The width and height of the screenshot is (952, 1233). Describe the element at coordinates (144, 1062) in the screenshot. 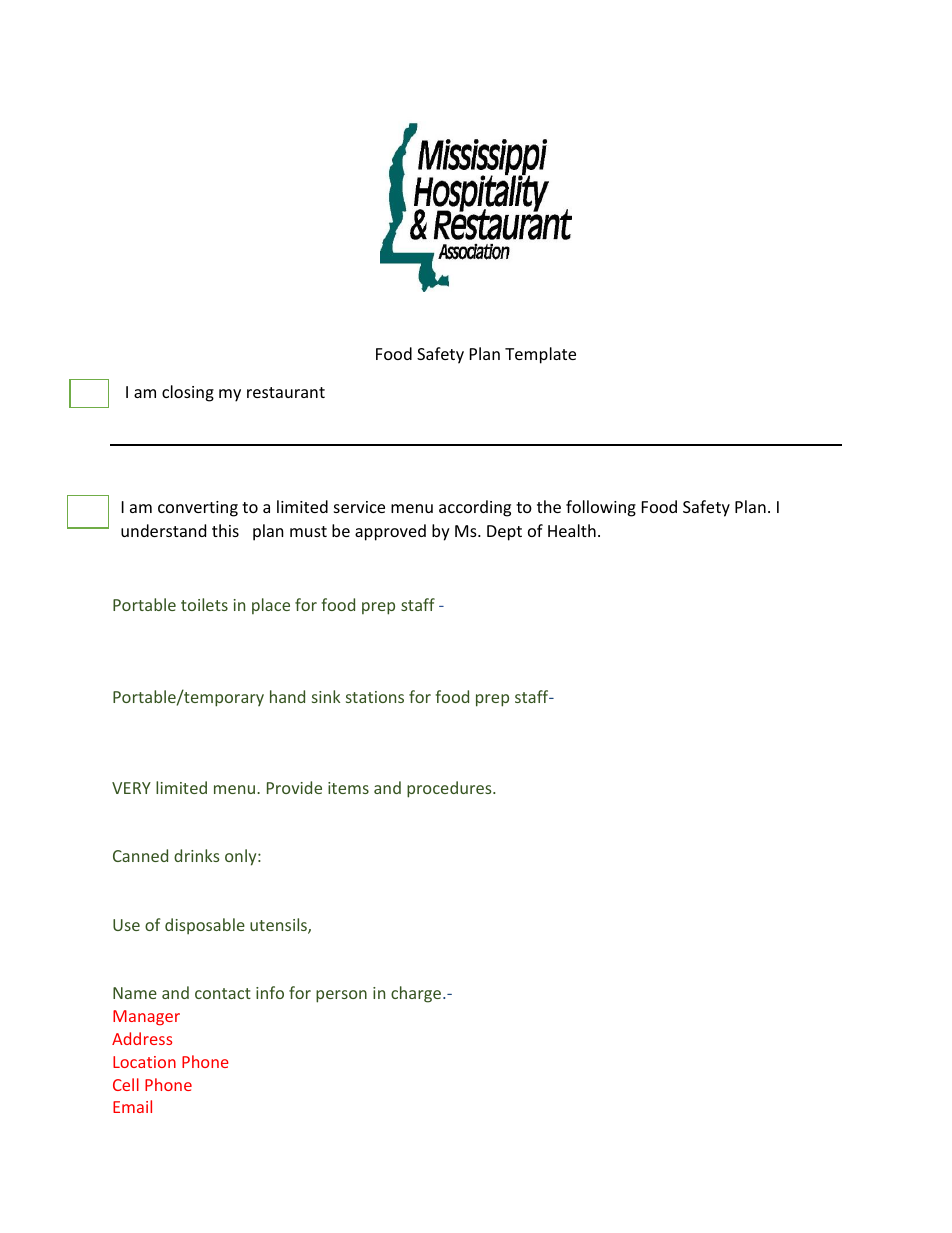

I see `Location` at that location.
